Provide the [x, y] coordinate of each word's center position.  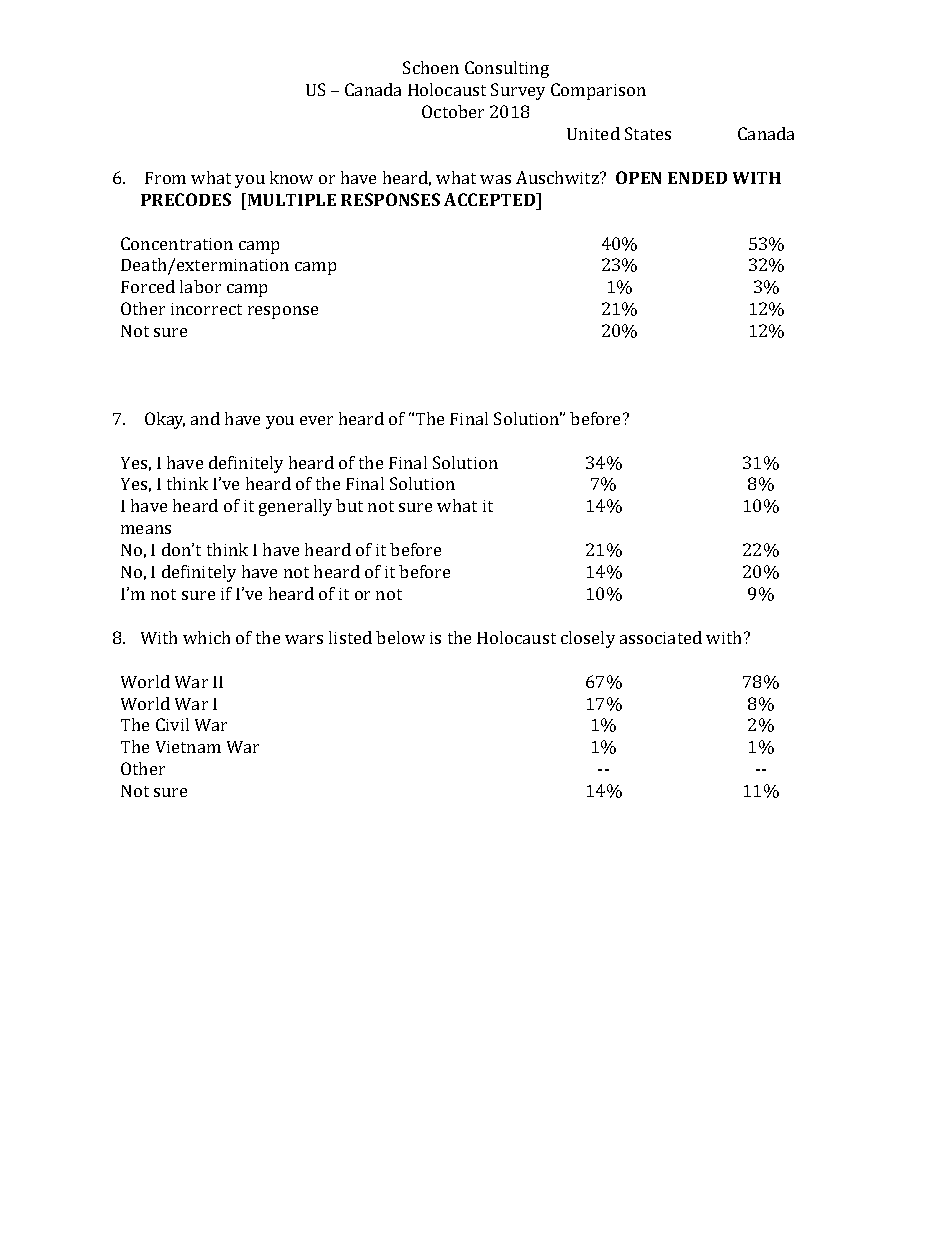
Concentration [177, 243]
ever [316, 420]
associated [661, 637]
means [146, 529]
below [400, 637]
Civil [172, 724]
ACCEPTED [491, 199]
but [349, 505]
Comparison [598, 91]
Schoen [431, 67]
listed [350, 637]
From [165, 178]
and [205, 418]
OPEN [638, 177]
